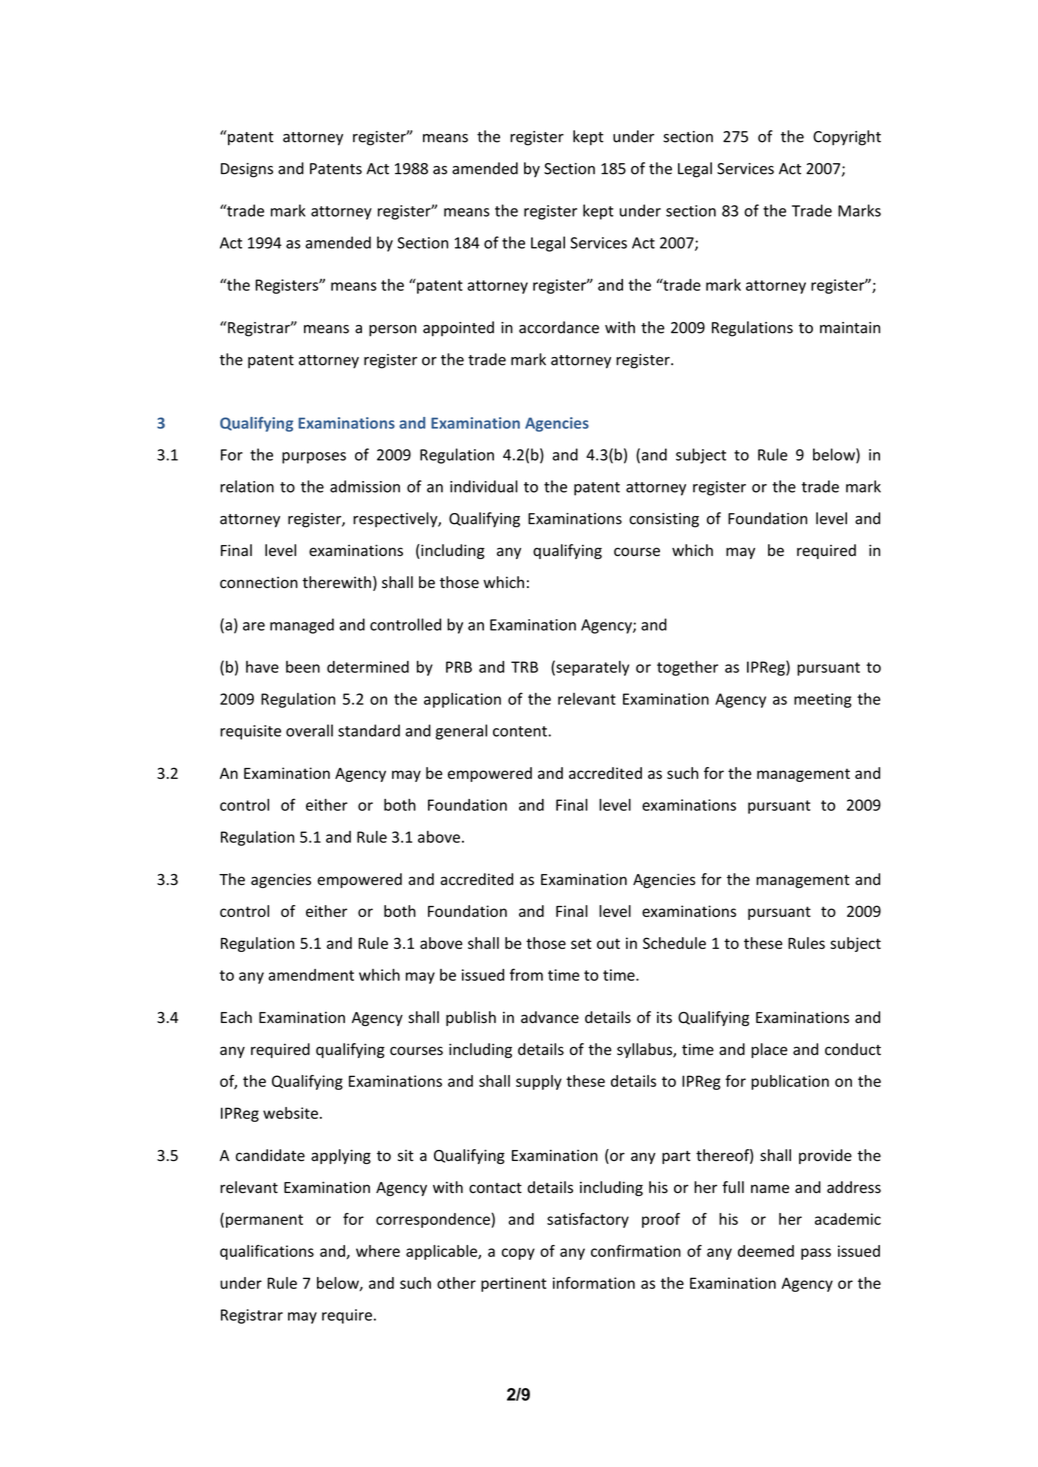 This image has height=1467, width=1038. Describe the element at coordinates (581, 943) in the image. I see `set` at that location.
